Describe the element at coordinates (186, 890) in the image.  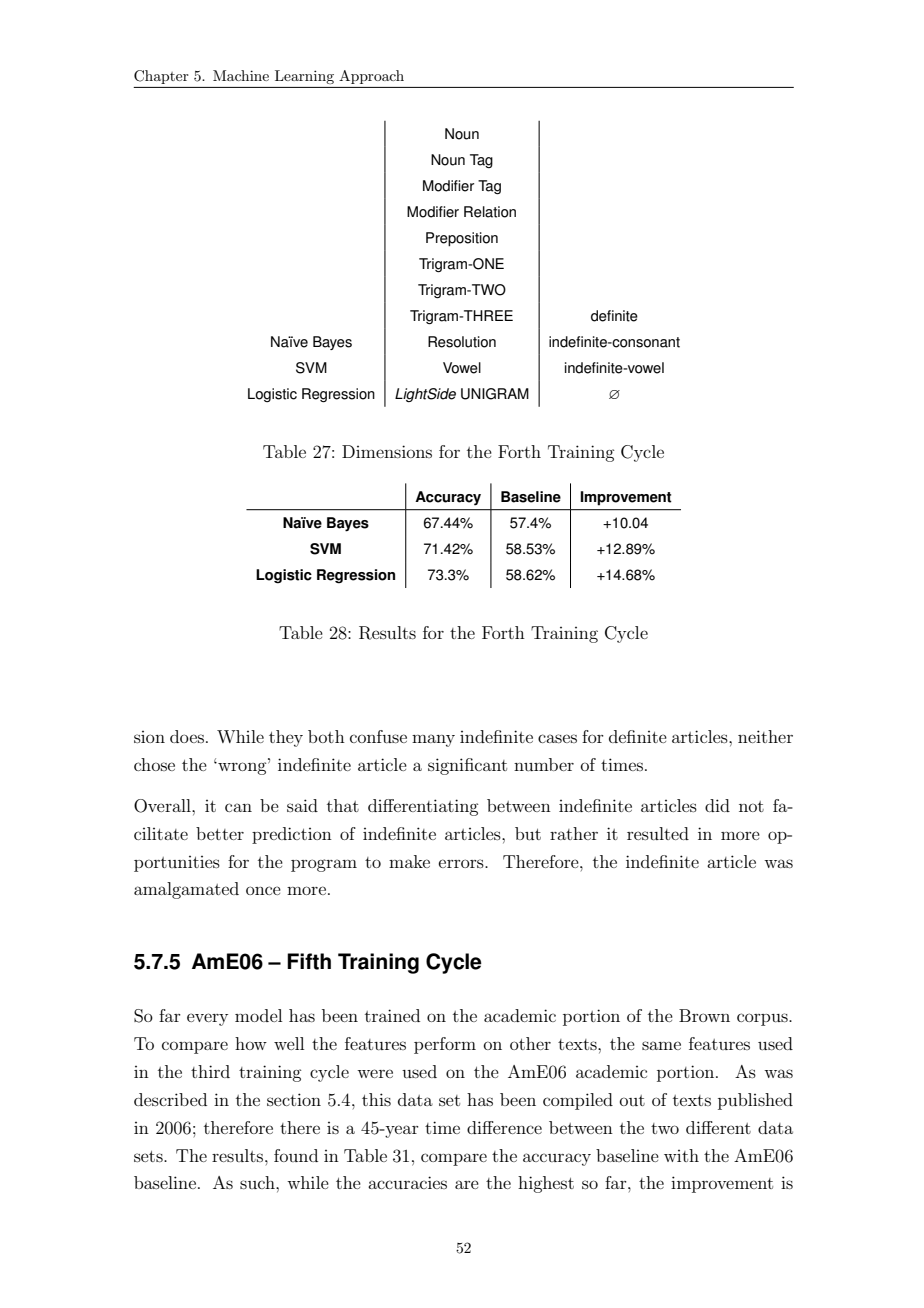
I see `amalgamated` at that location.
